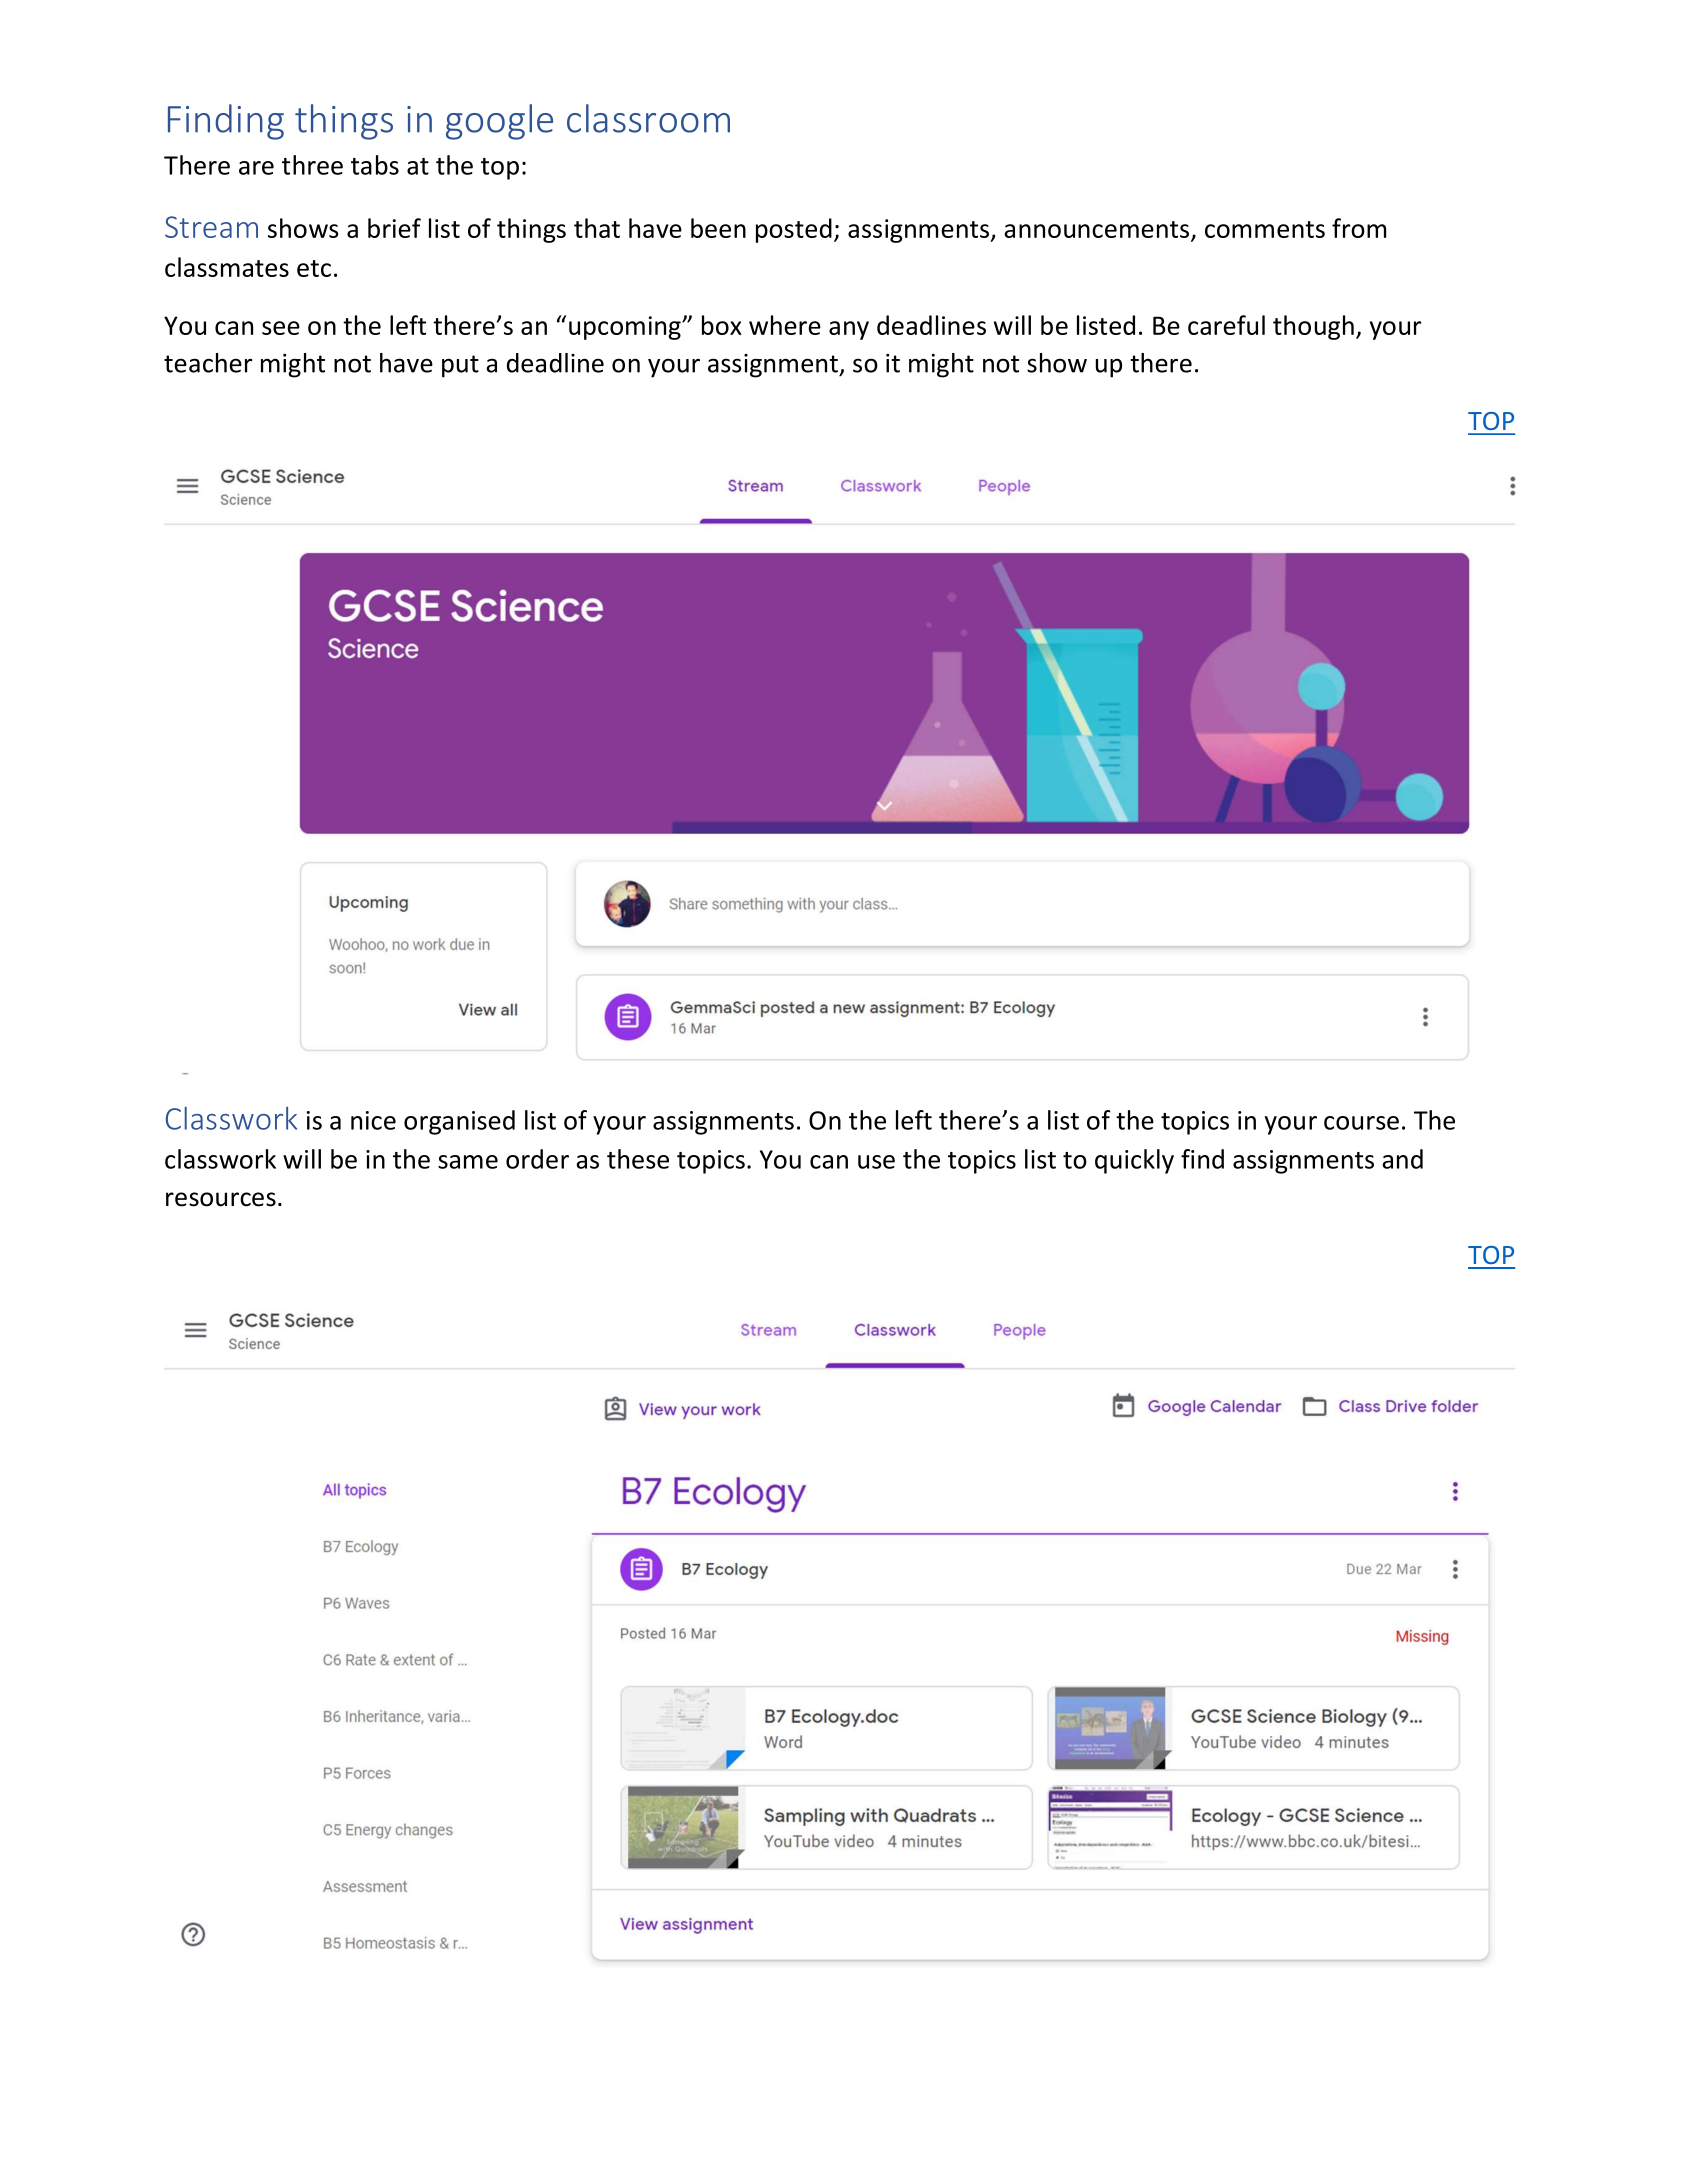 This page has height=2175, width=1681. What do you see at coordinates (1313, 327) in the page?
I see `though` at bounding box center [1313, 327].
